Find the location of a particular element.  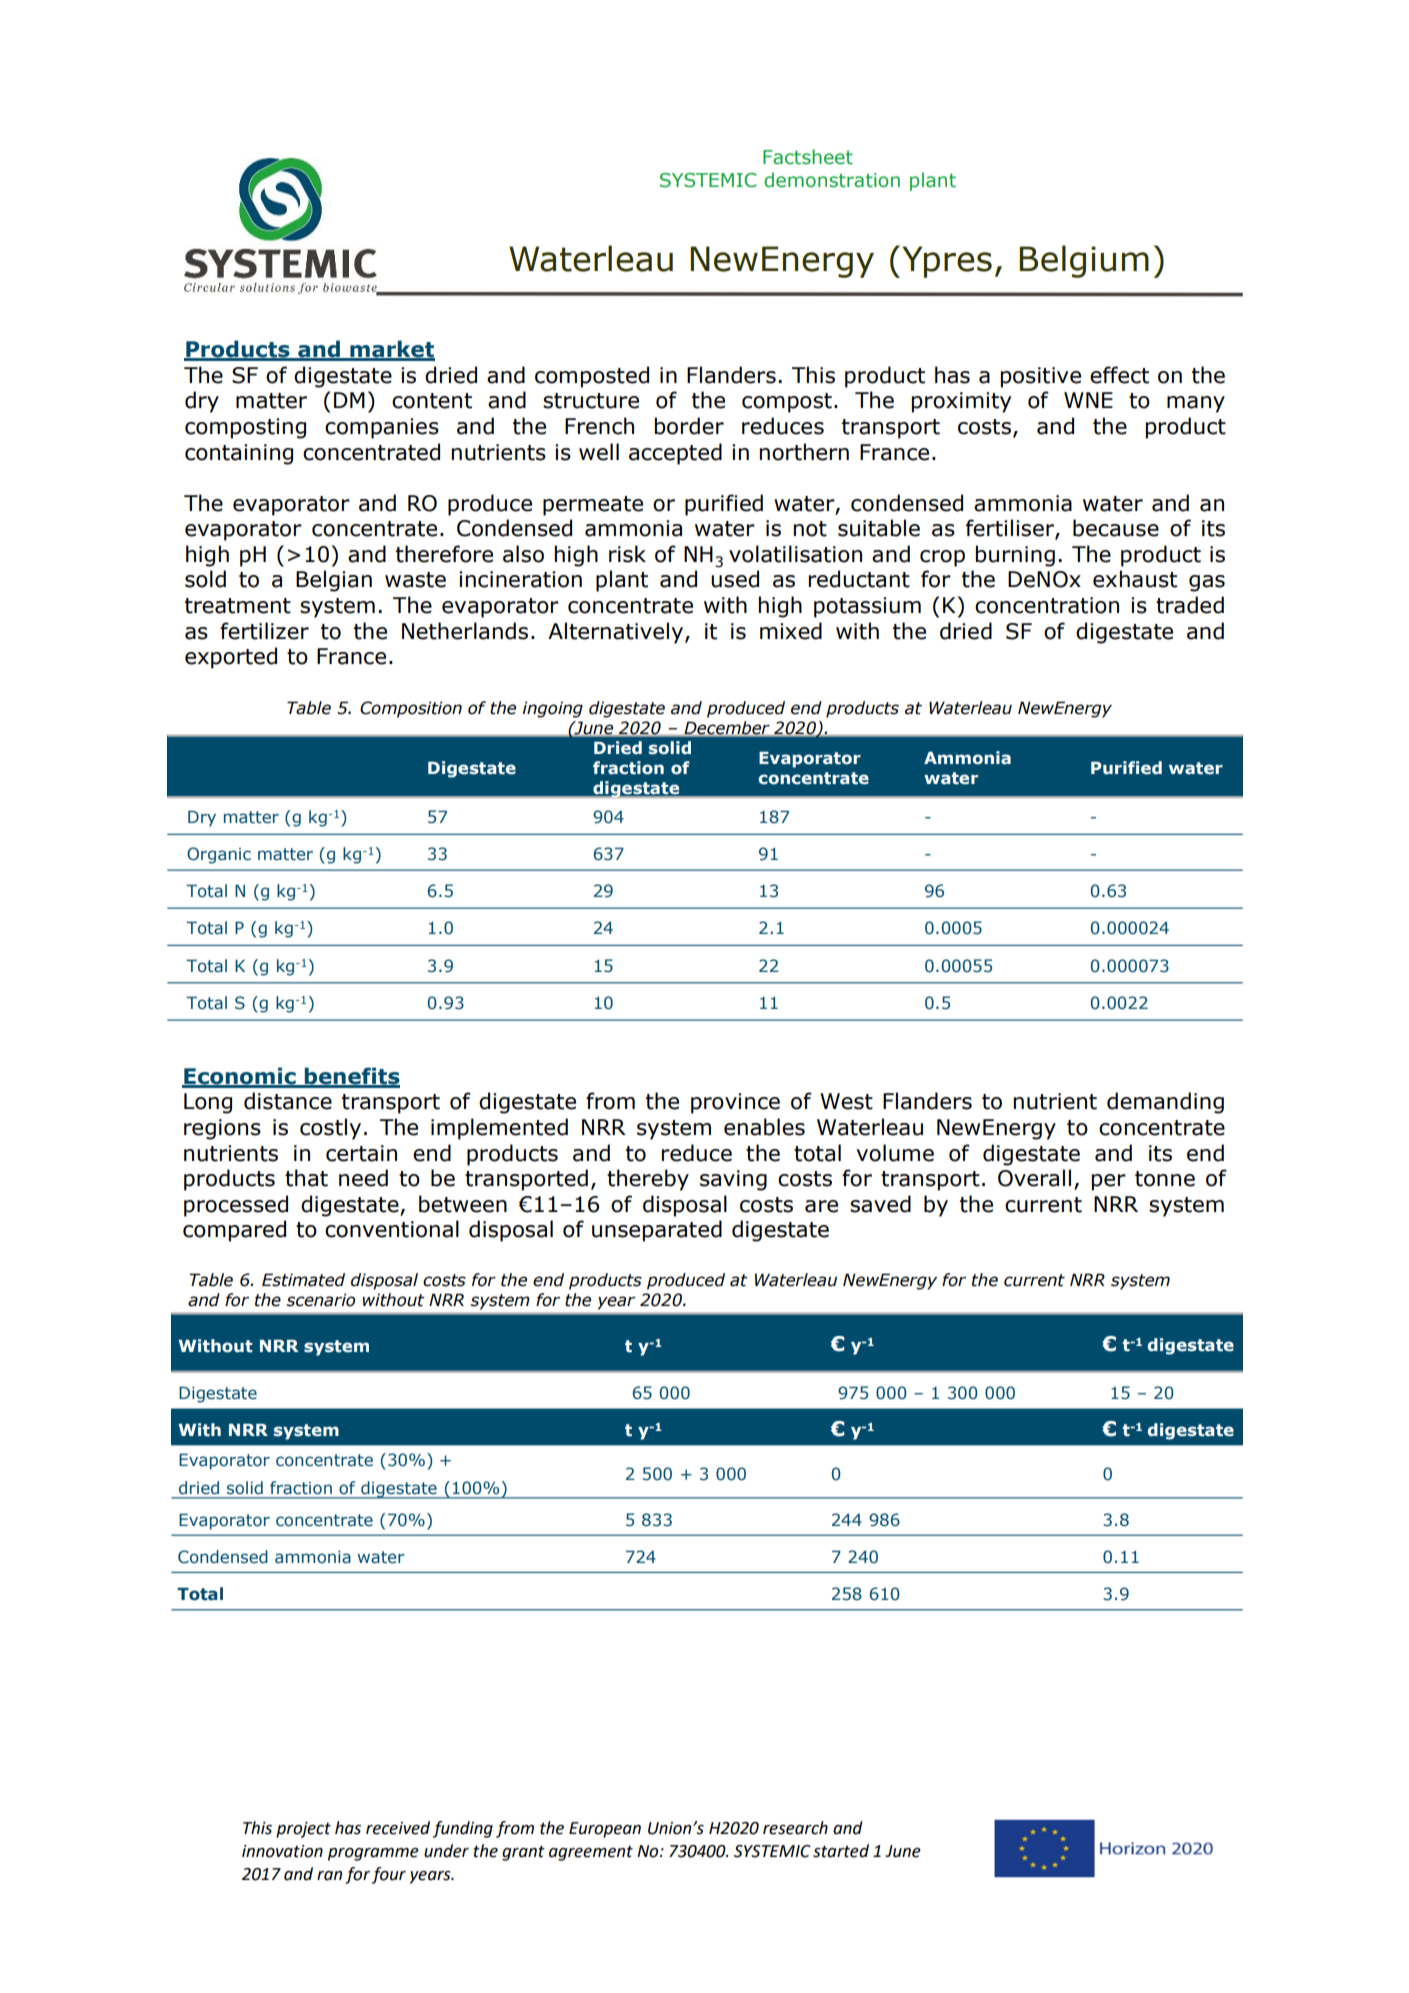

research is located at coordinates (795, 1828).
